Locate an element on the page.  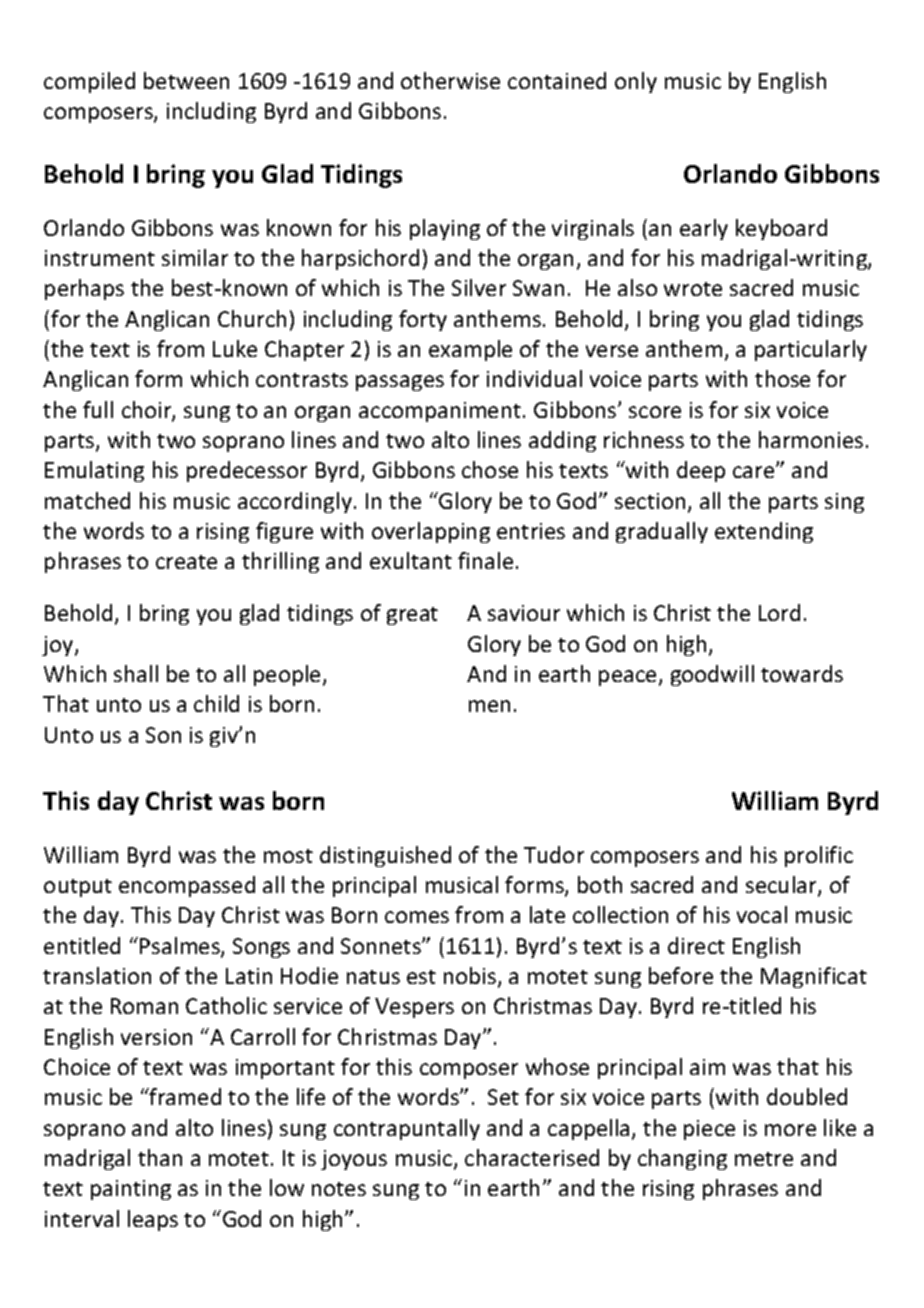
chose is located at coordinates (490, 469).
